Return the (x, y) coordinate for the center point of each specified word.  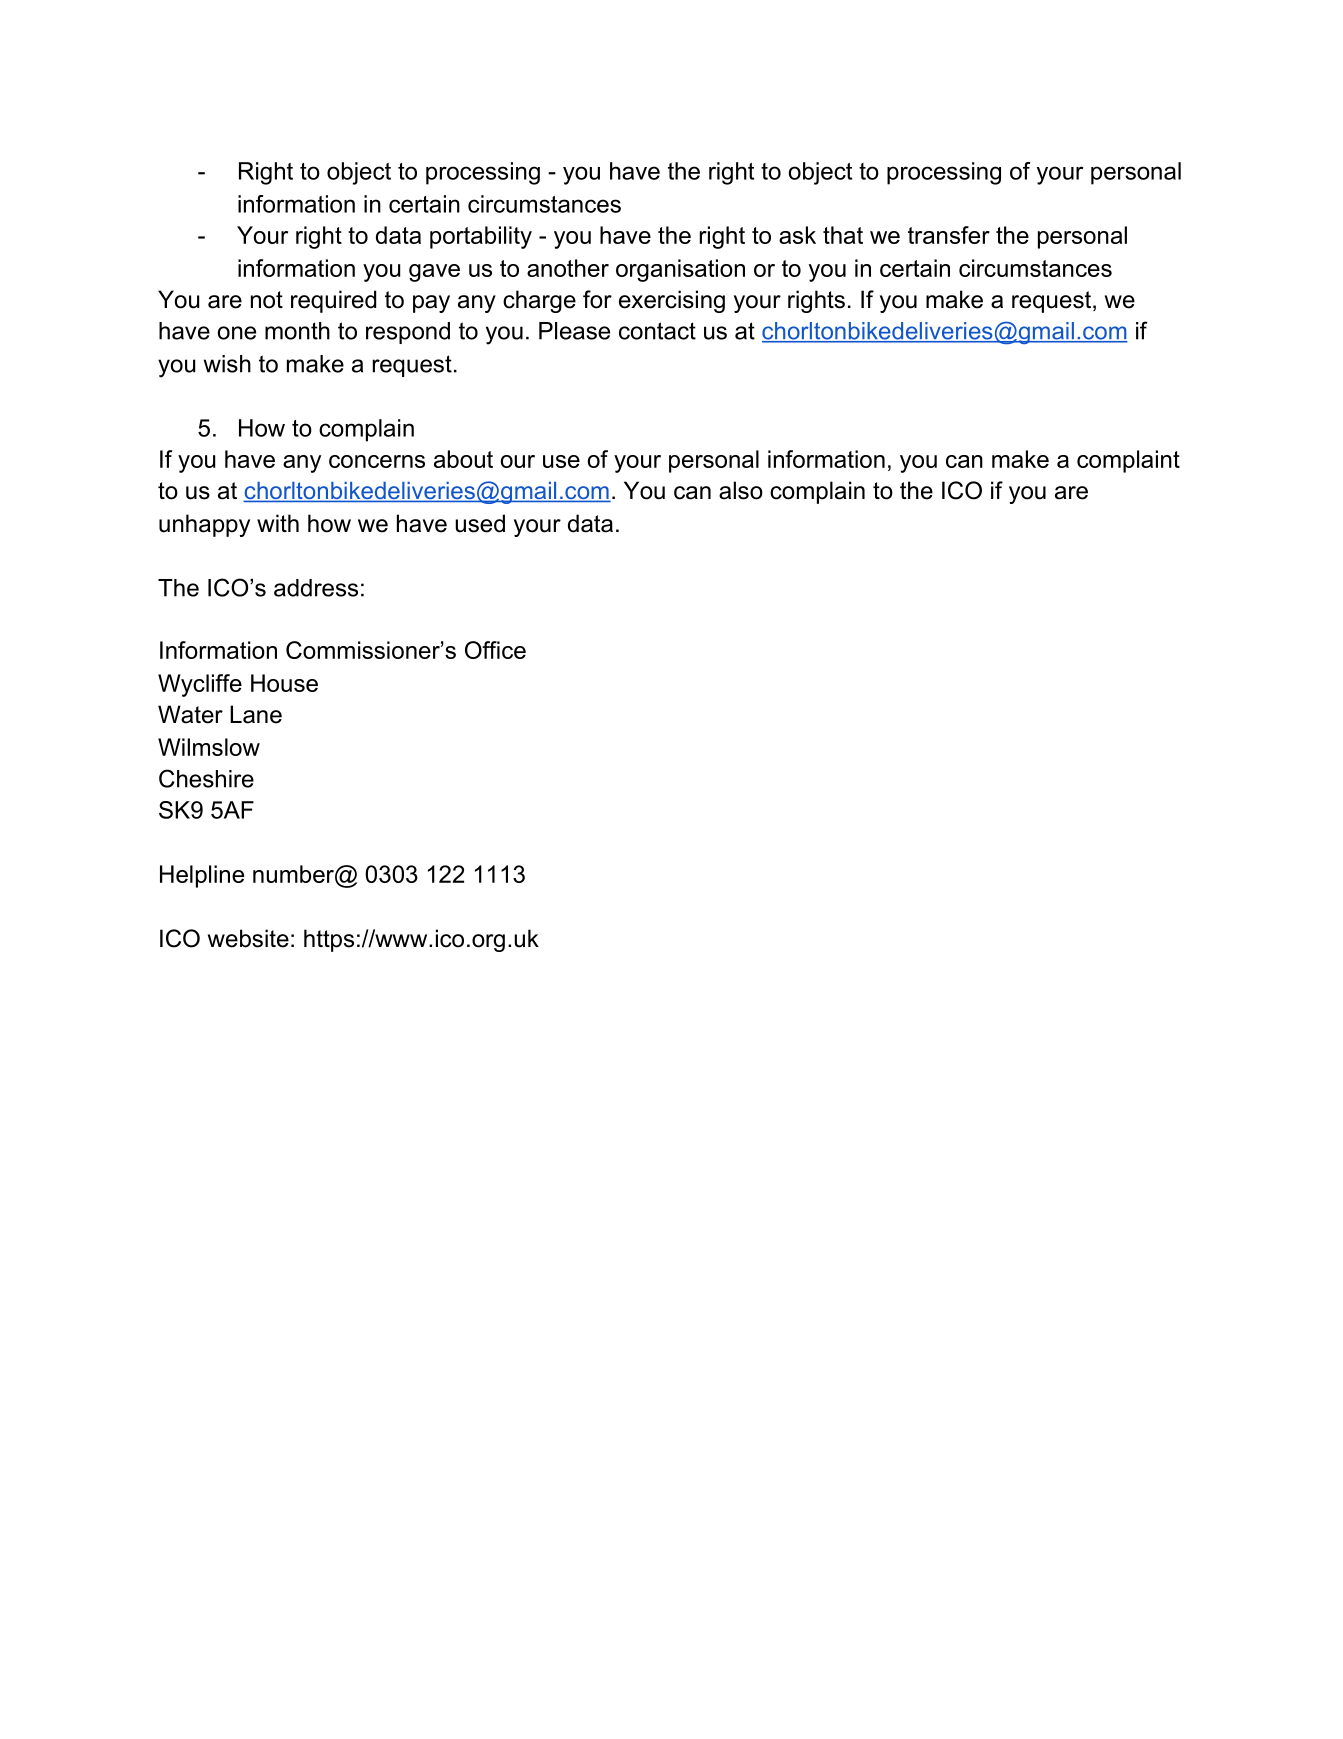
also (741, 490)
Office (495, 650)
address (316, 588)
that (843, 235)
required (333, 301)
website (248, 938)
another (568, 268)
